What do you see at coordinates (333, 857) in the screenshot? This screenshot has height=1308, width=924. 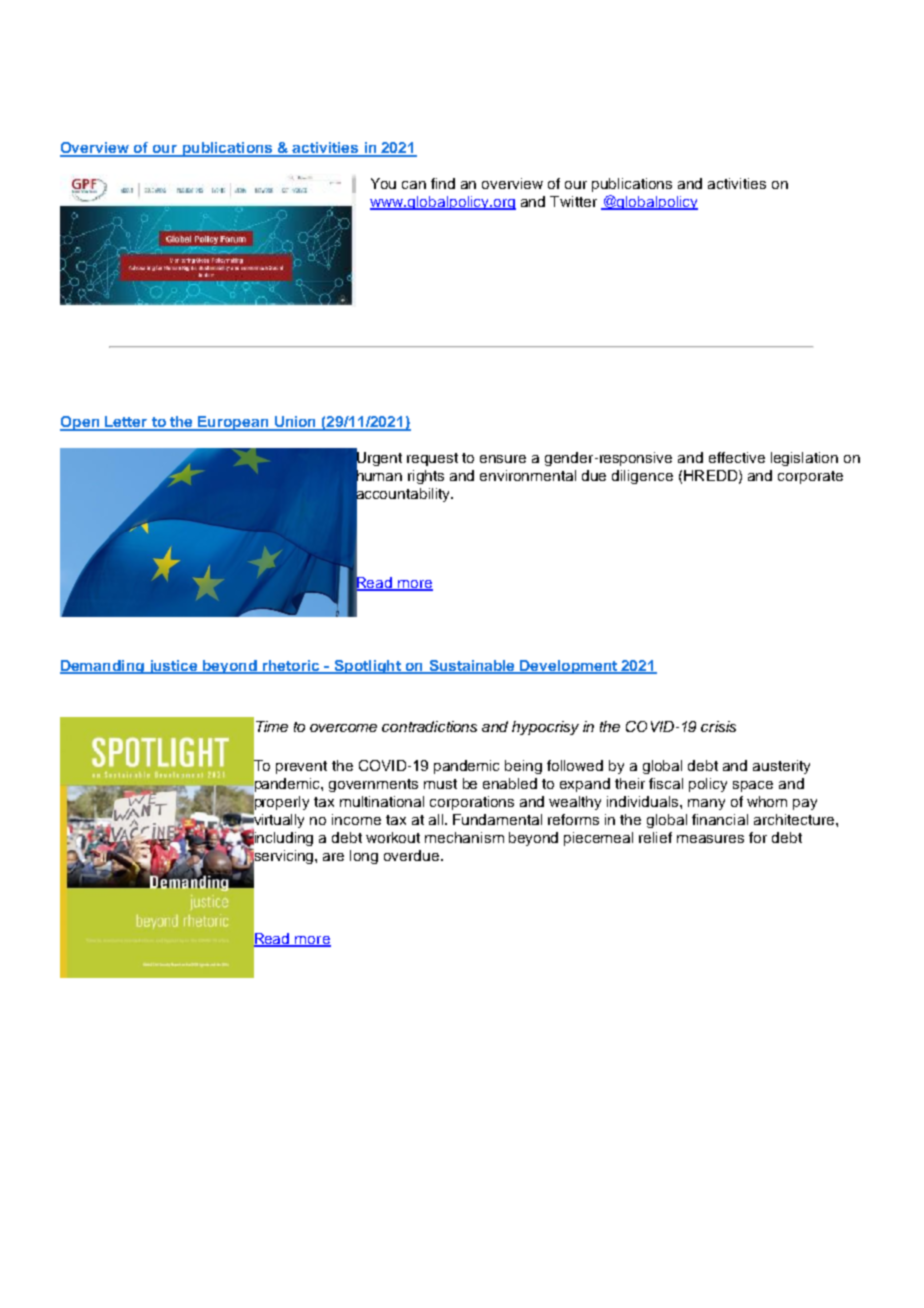 I see `are` at bounding box center [333, 857].
